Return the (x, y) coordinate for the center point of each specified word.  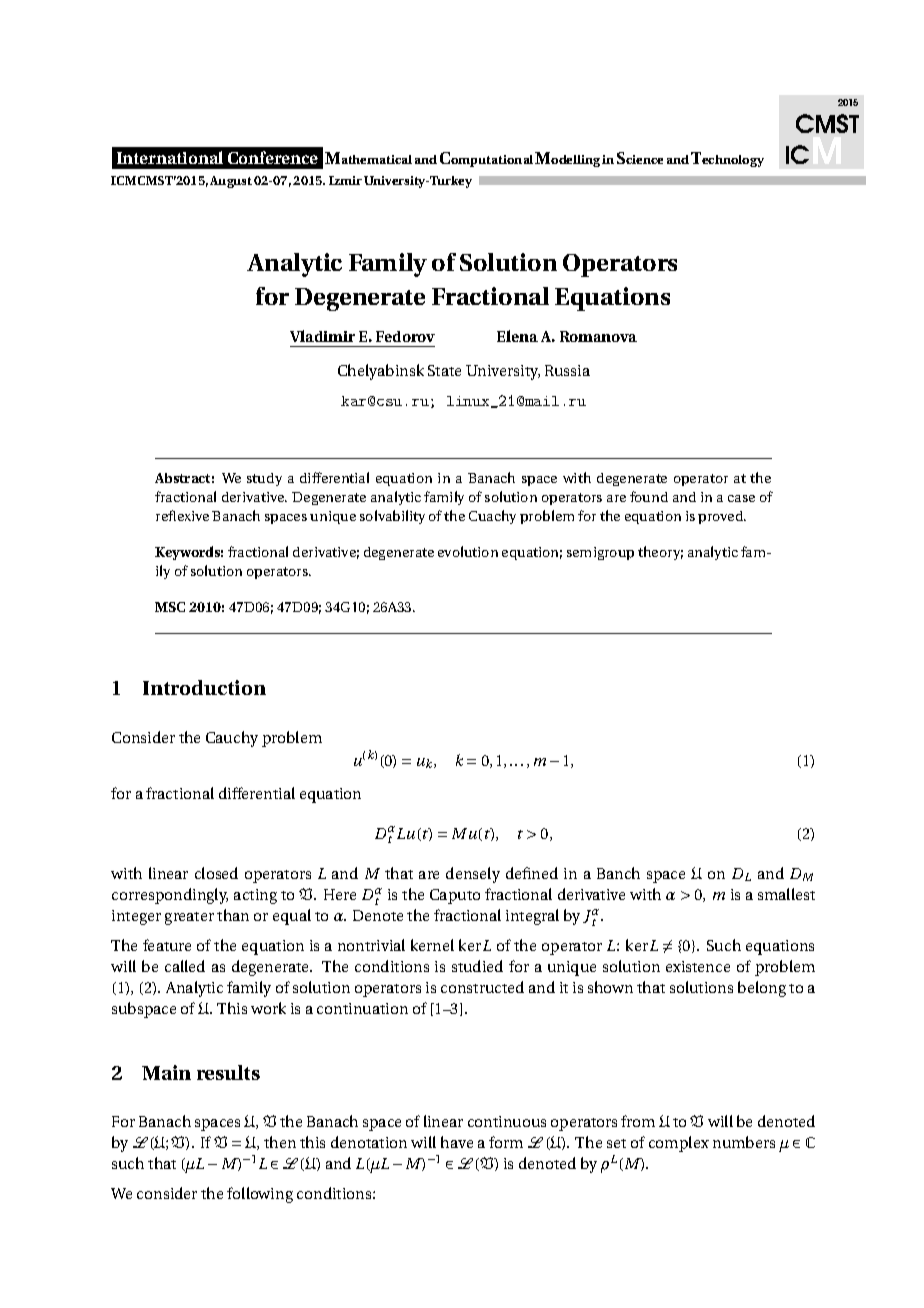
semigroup (600, 553)
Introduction (204, 687)
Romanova (598, 336)
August (231, 182)
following (260, 1195)
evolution (468, 551)
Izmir (345, 180)
